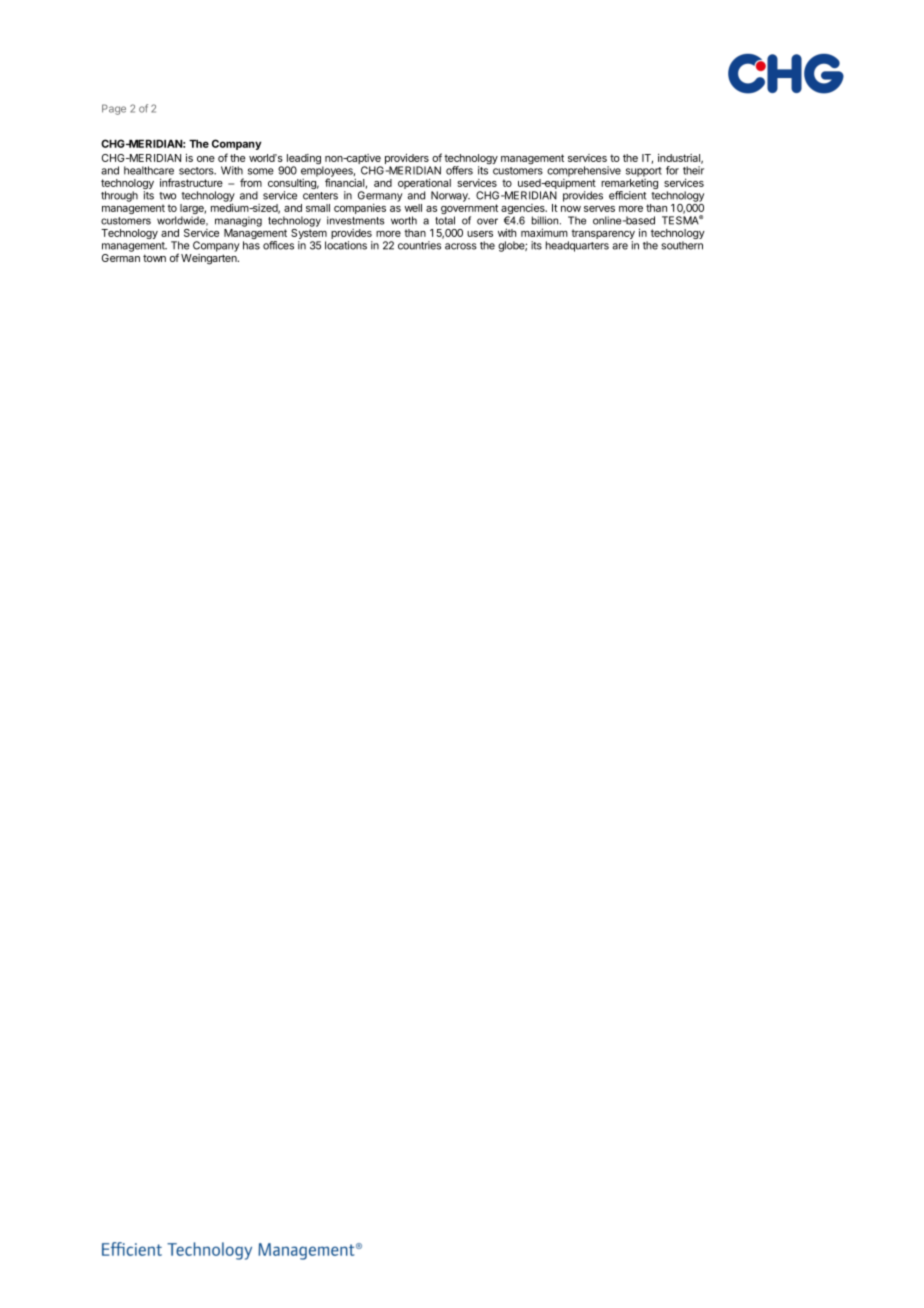  What do you see at coordinates (404, 220) in the screenshot?
I see `worth` at bounding box center [404, 220].
